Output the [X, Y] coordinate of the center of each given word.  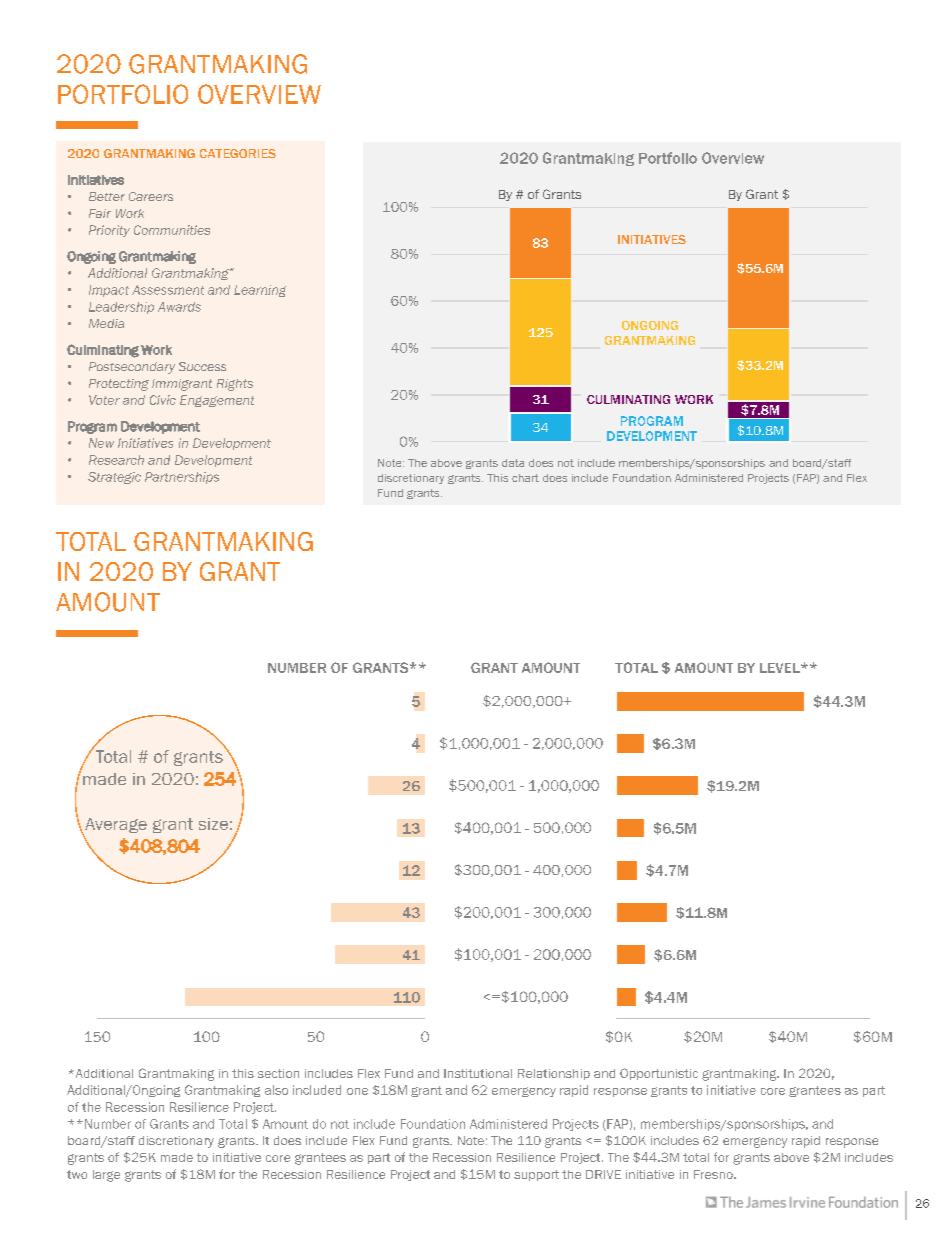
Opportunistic [659, 1074]
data [513, 463]
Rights [235, 385]
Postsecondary [132, 368]
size [213, 824]
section [278, 1073]
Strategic [114, 478]
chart [525, 478]
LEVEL [781, 668]
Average [115, 827]
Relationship [554, 1074]
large [106, 1176]
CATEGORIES [238, 153]
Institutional [478, 1073]
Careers [151, 196]
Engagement [217, 401]
